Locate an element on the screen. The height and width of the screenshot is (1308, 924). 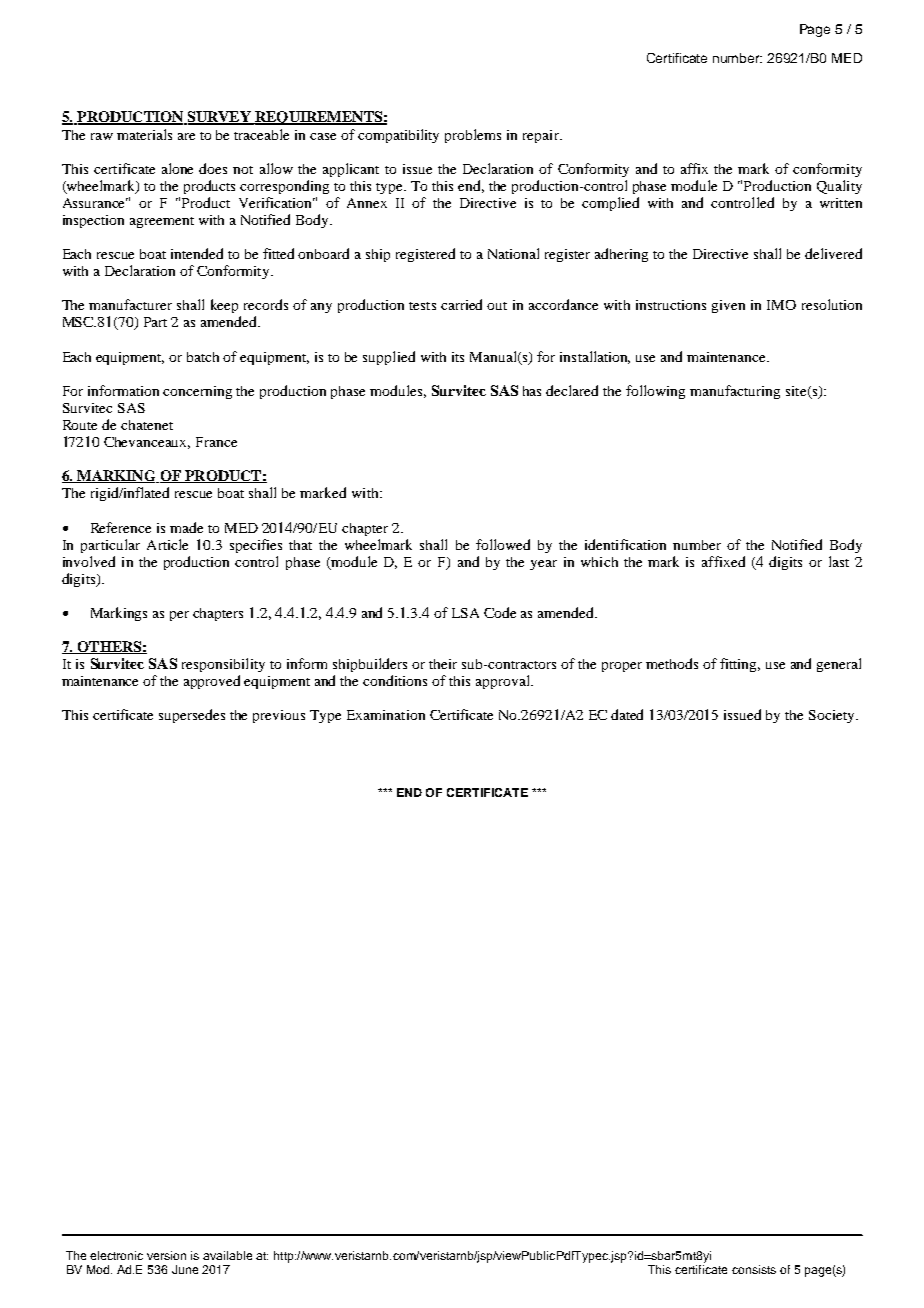
alone is located at coordinates (177, 168).
